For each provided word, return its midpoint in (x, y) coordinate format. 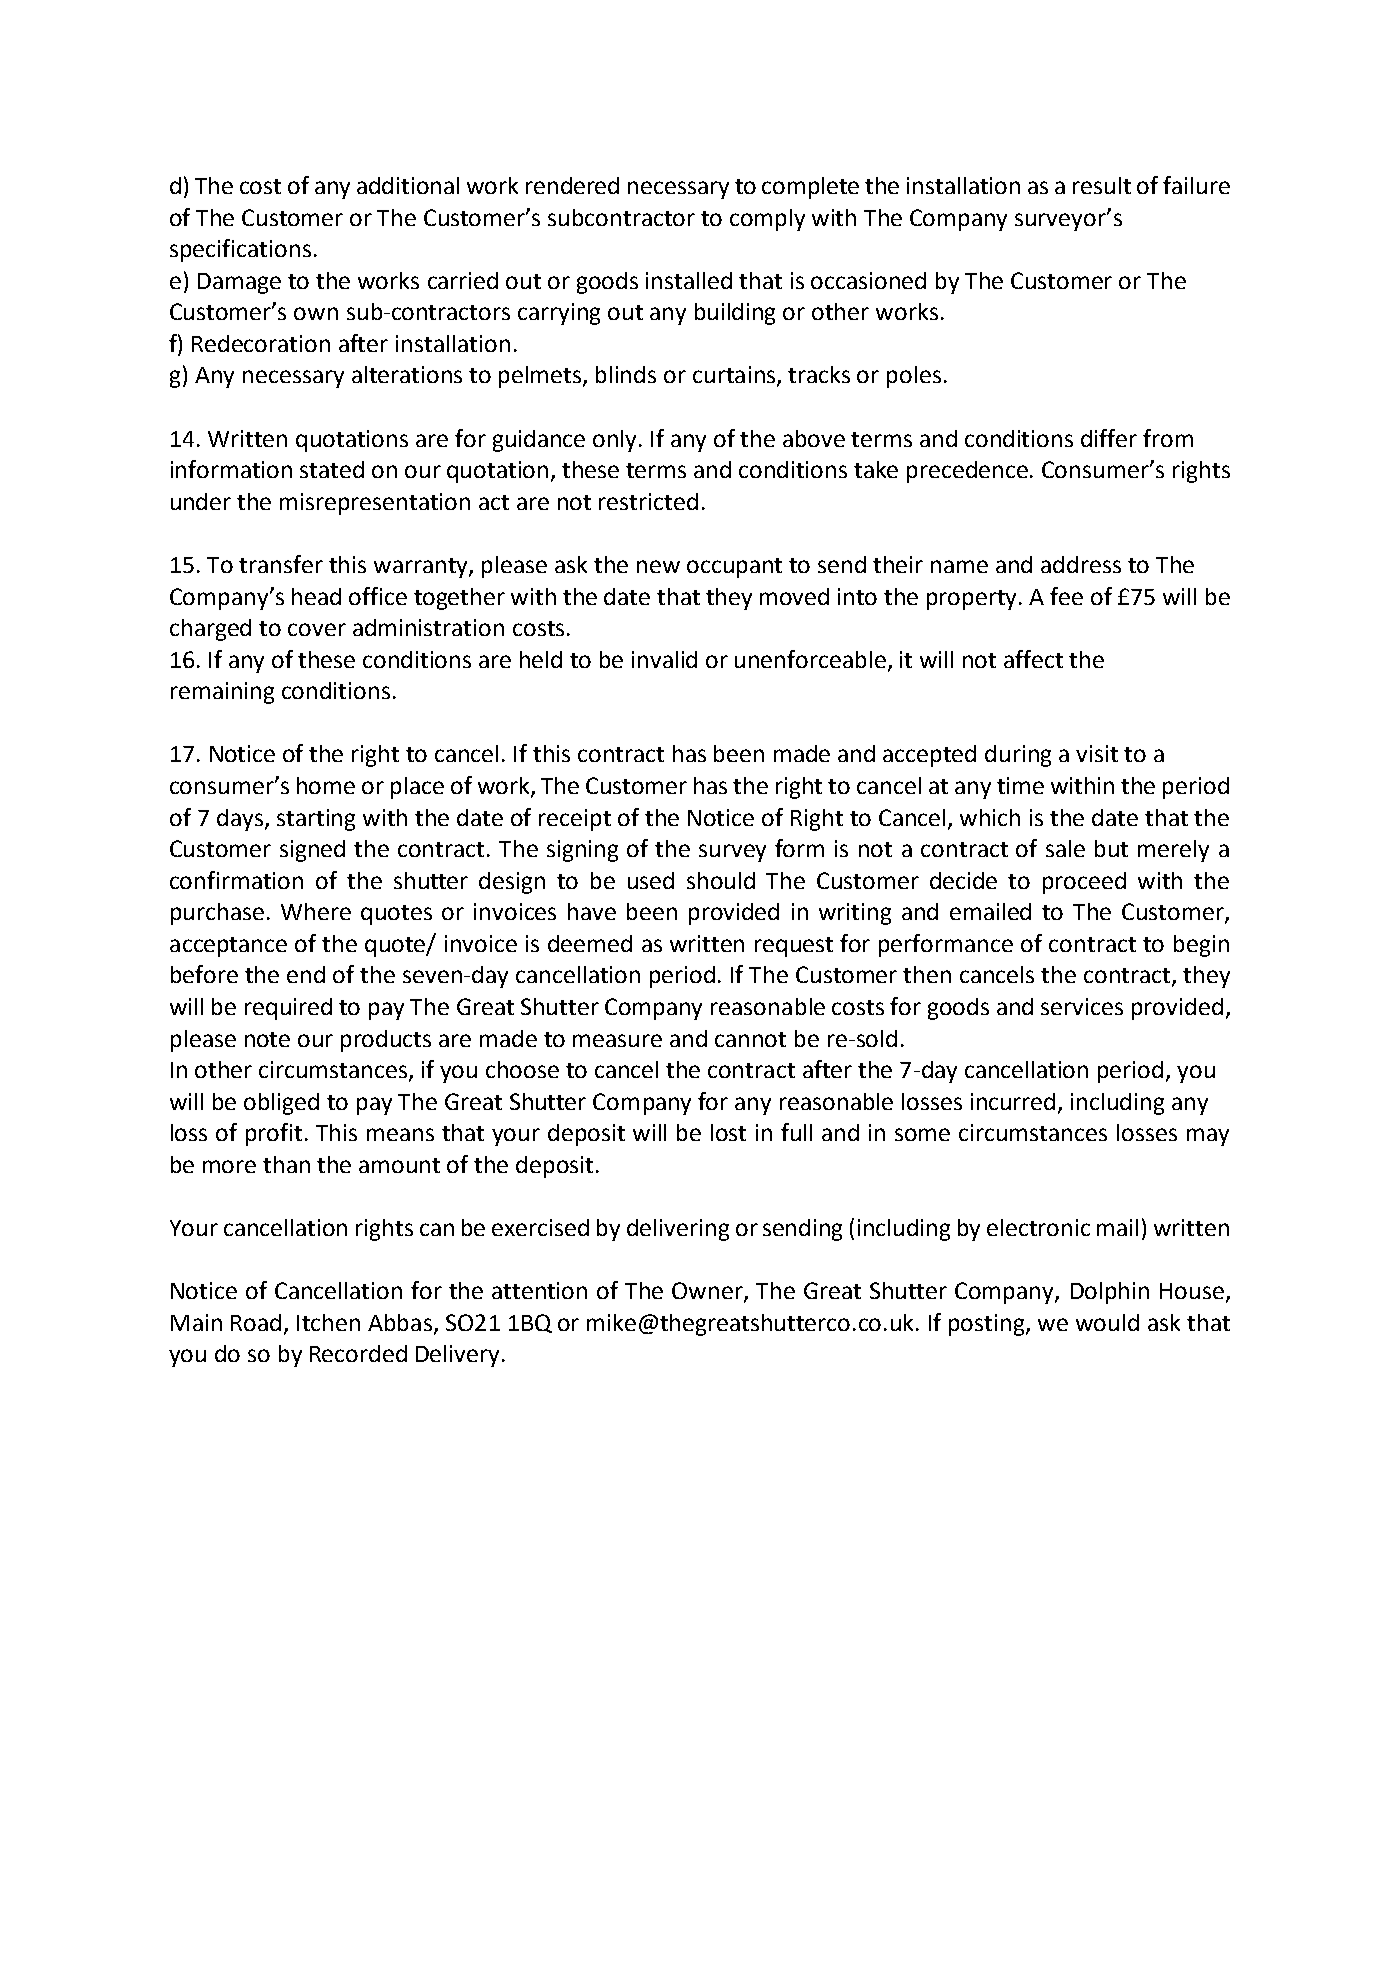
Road (256, 1322)
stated (332, 469)
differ (1109, 438)
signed (312, 851)
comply (767, 220)
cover (317, 629)
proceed (1084, 883)
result (1102, 185)
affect (1033, 659)
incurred (1015, 1102)
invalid (664, 659)
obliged (281, 1104)
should (721, 880)
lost (728, 1132)
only (616, 441)
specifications (240, 250)
